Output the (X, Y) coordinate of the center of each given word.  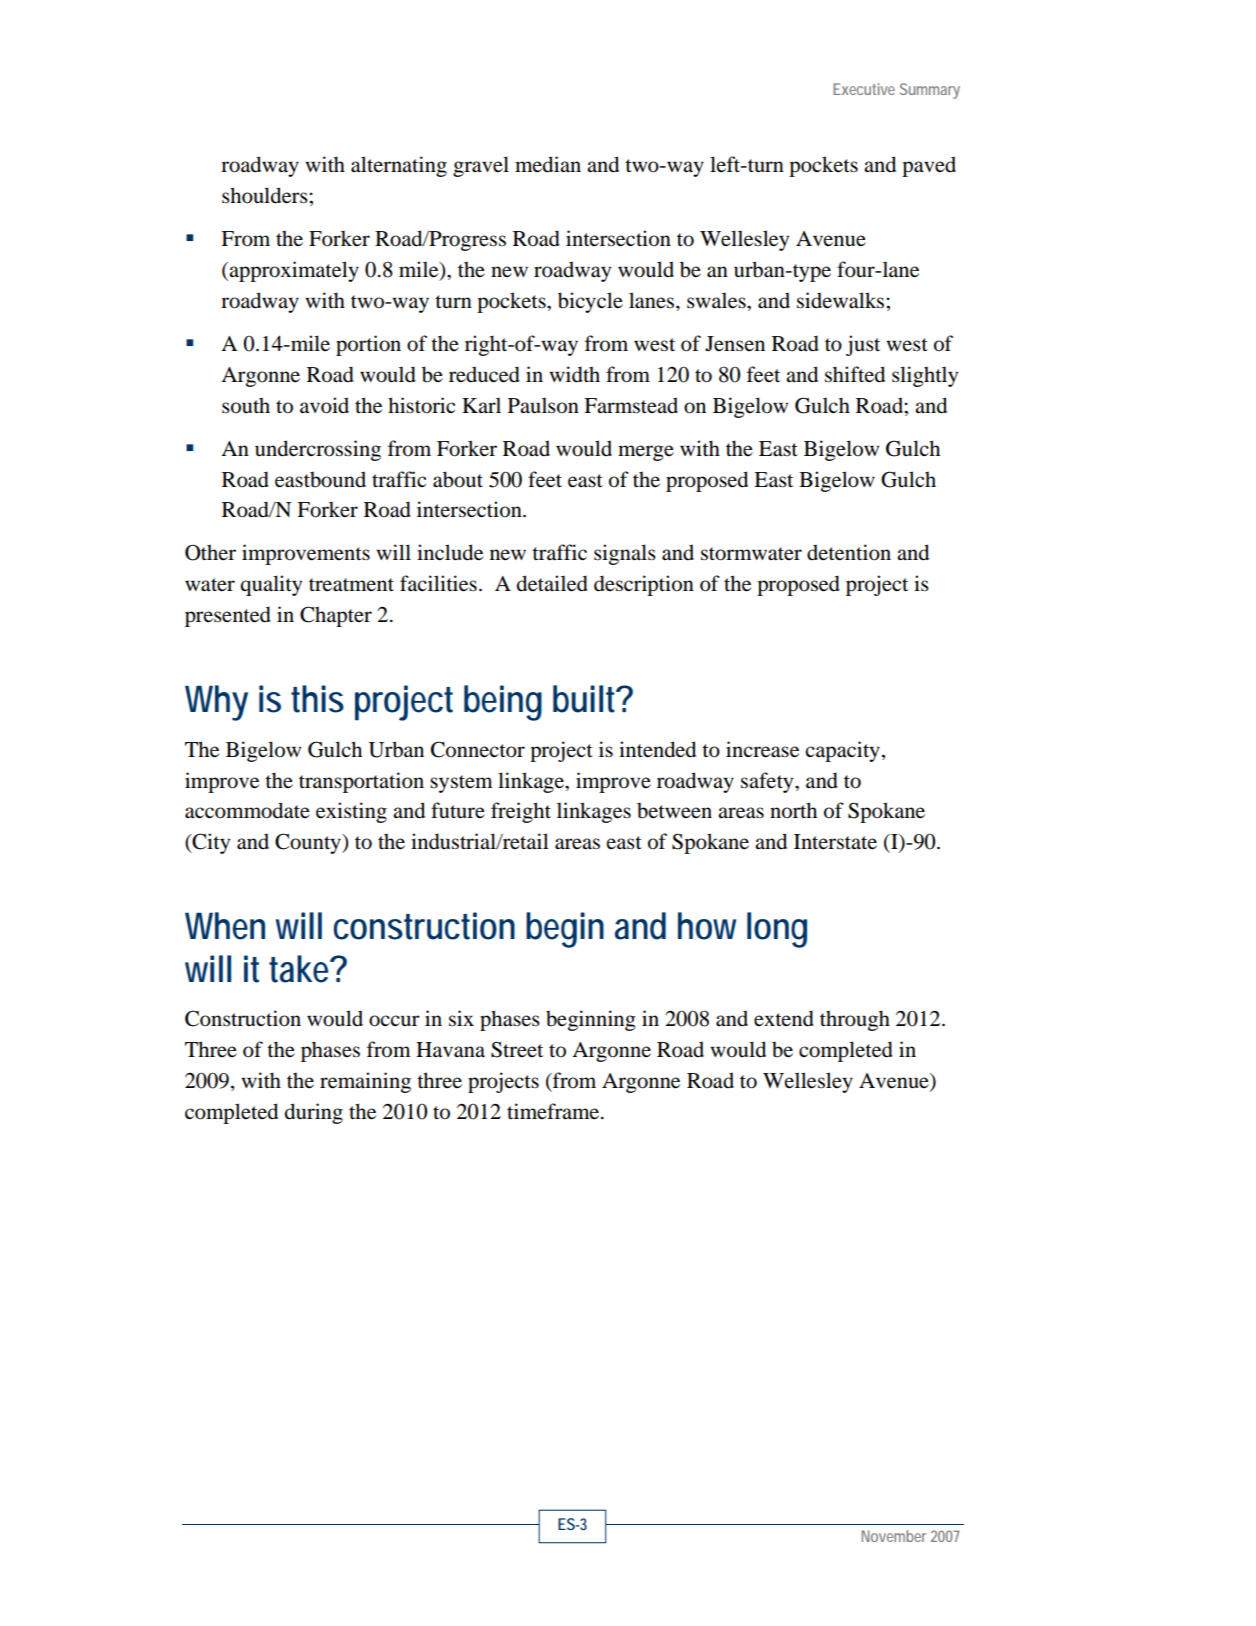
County (309, 843)
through (855, 1020)
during (314, 1113)
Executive (864, 89)
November (894, 1536)
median (548, 164)
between (674, 811)
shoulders (266, 195)
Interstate (835, 842)
